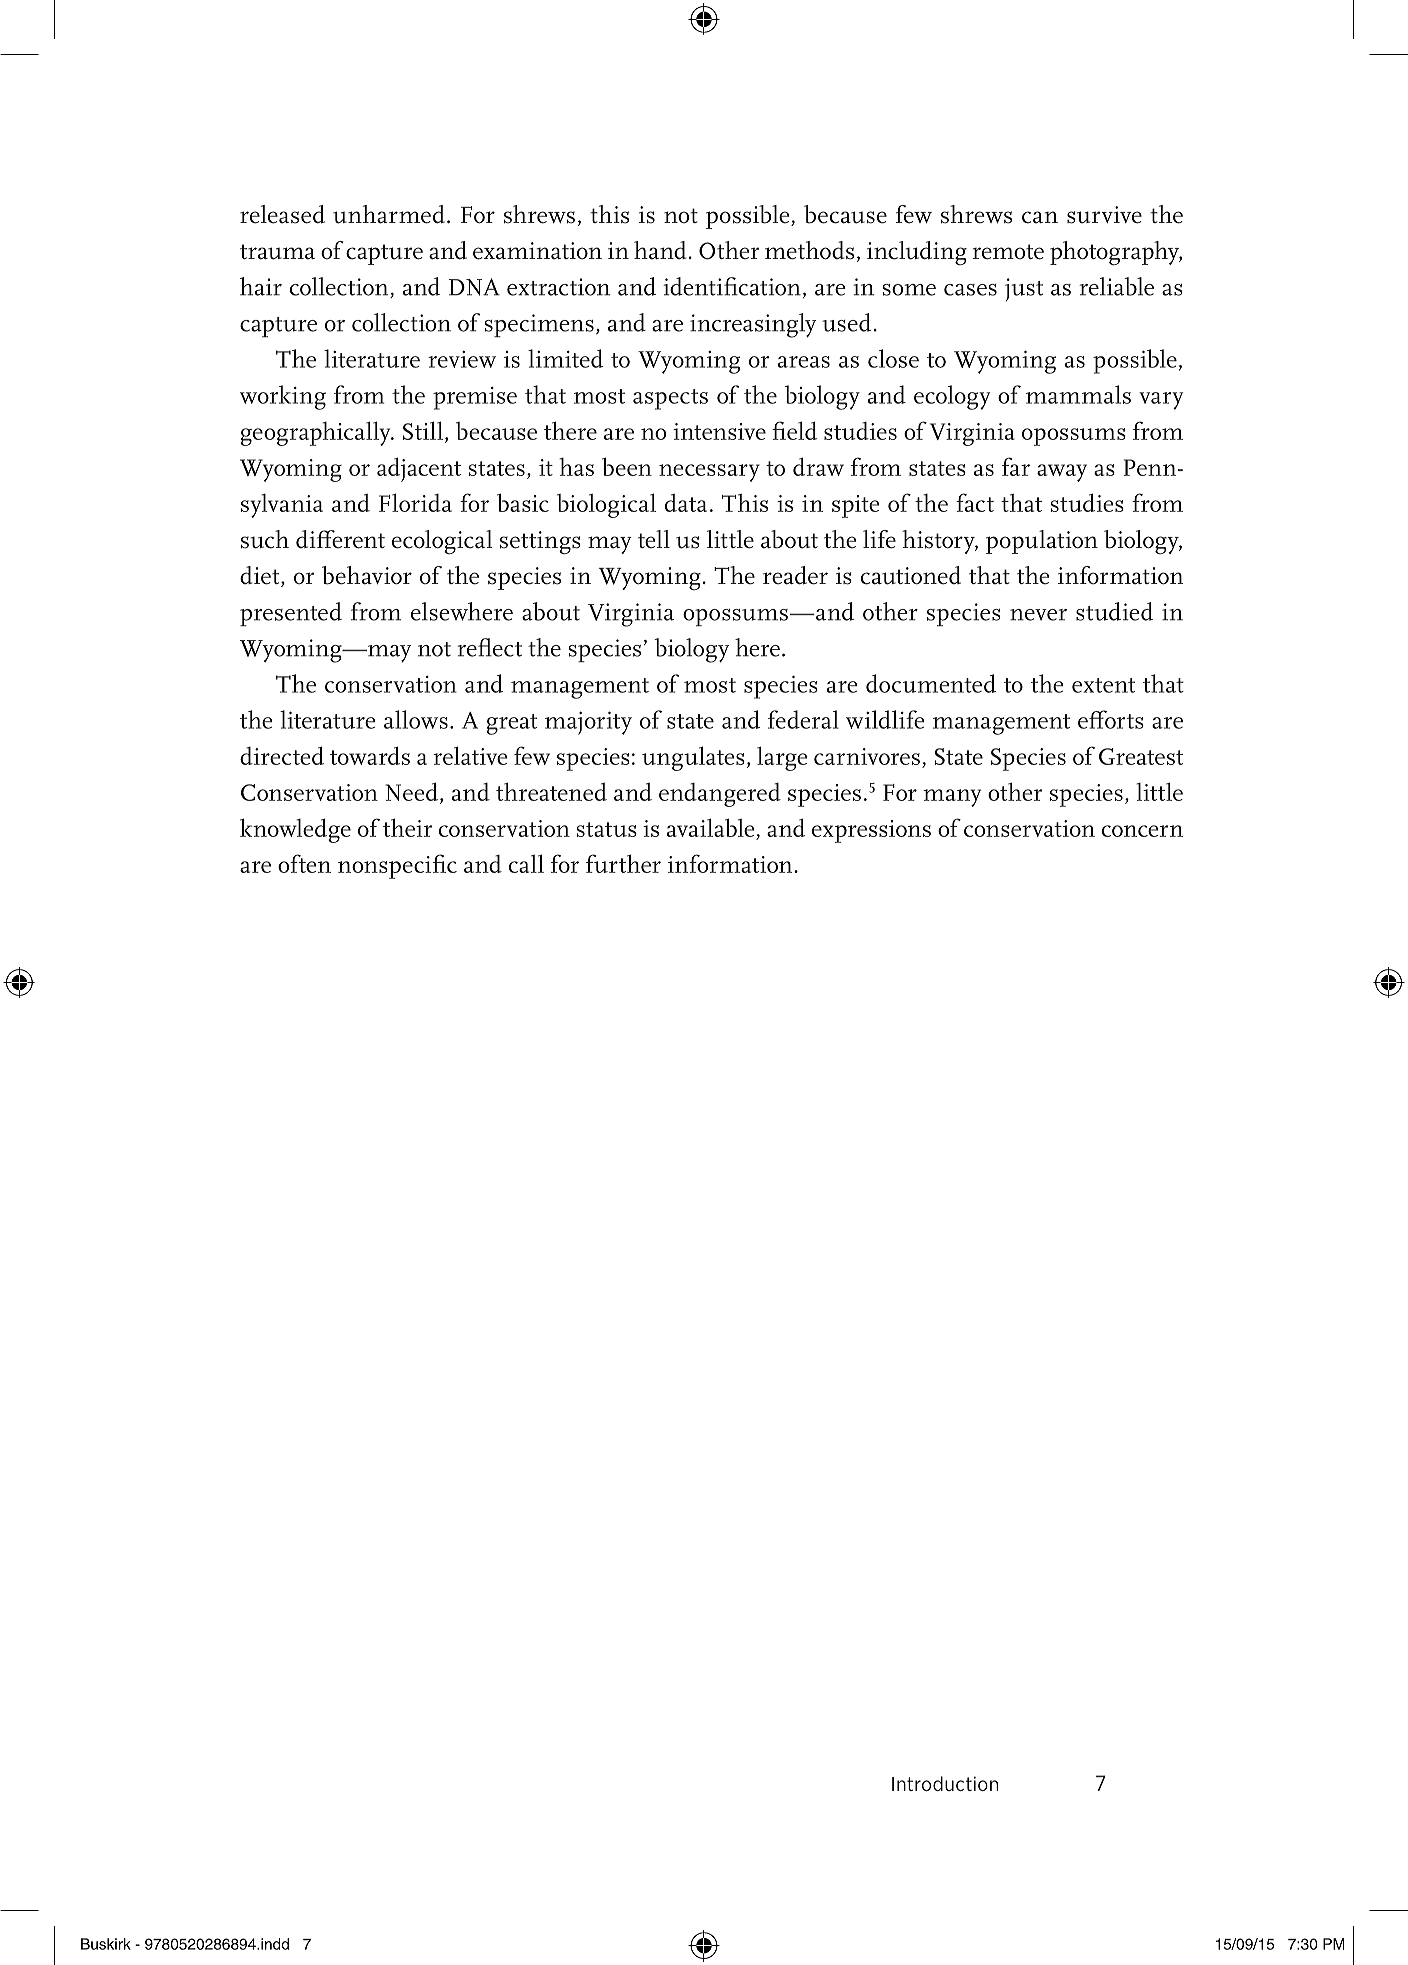  I want to click on further, so click(623, 863).
